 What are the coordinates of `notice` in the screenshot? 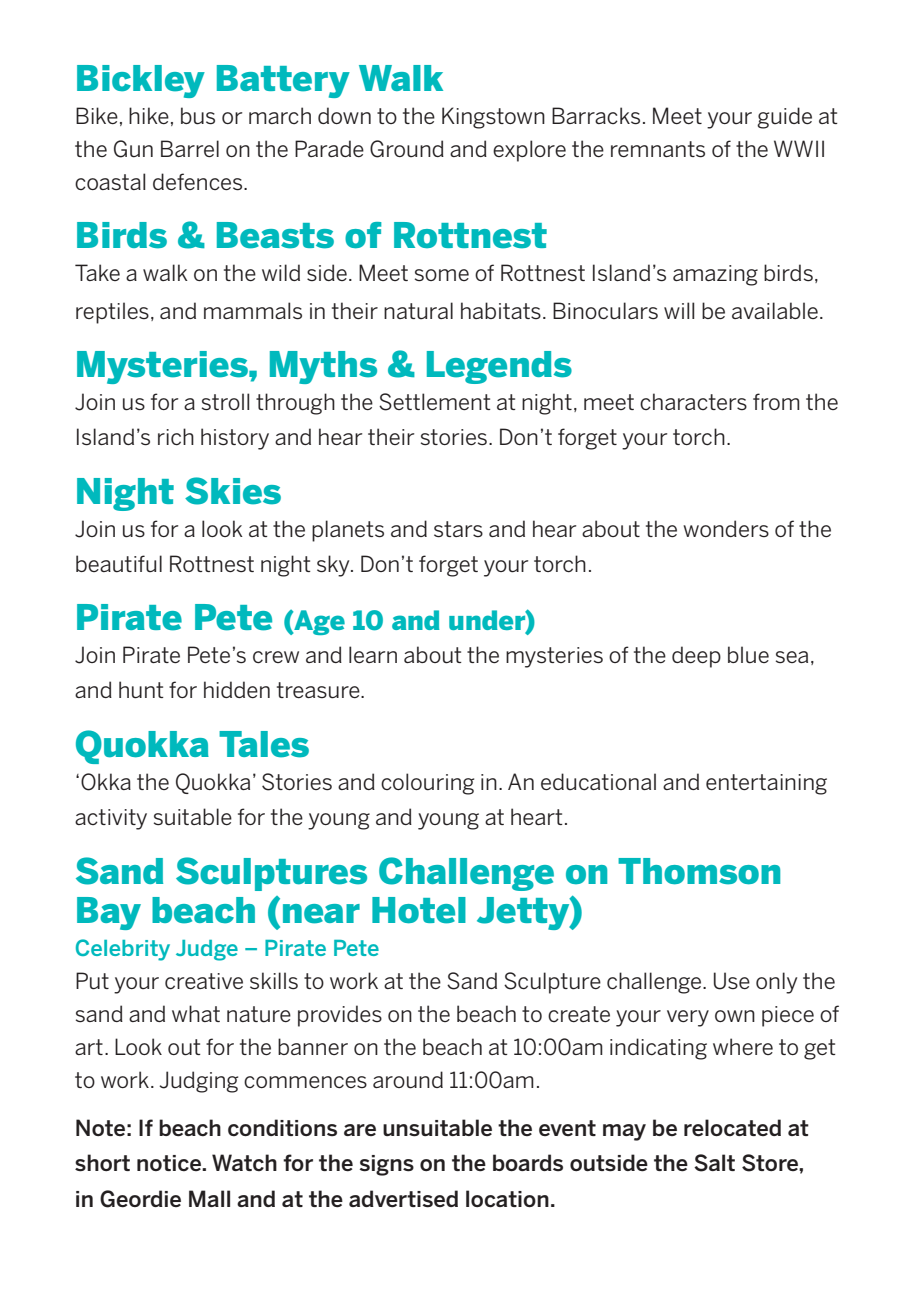 It's located at (170, 1163).
